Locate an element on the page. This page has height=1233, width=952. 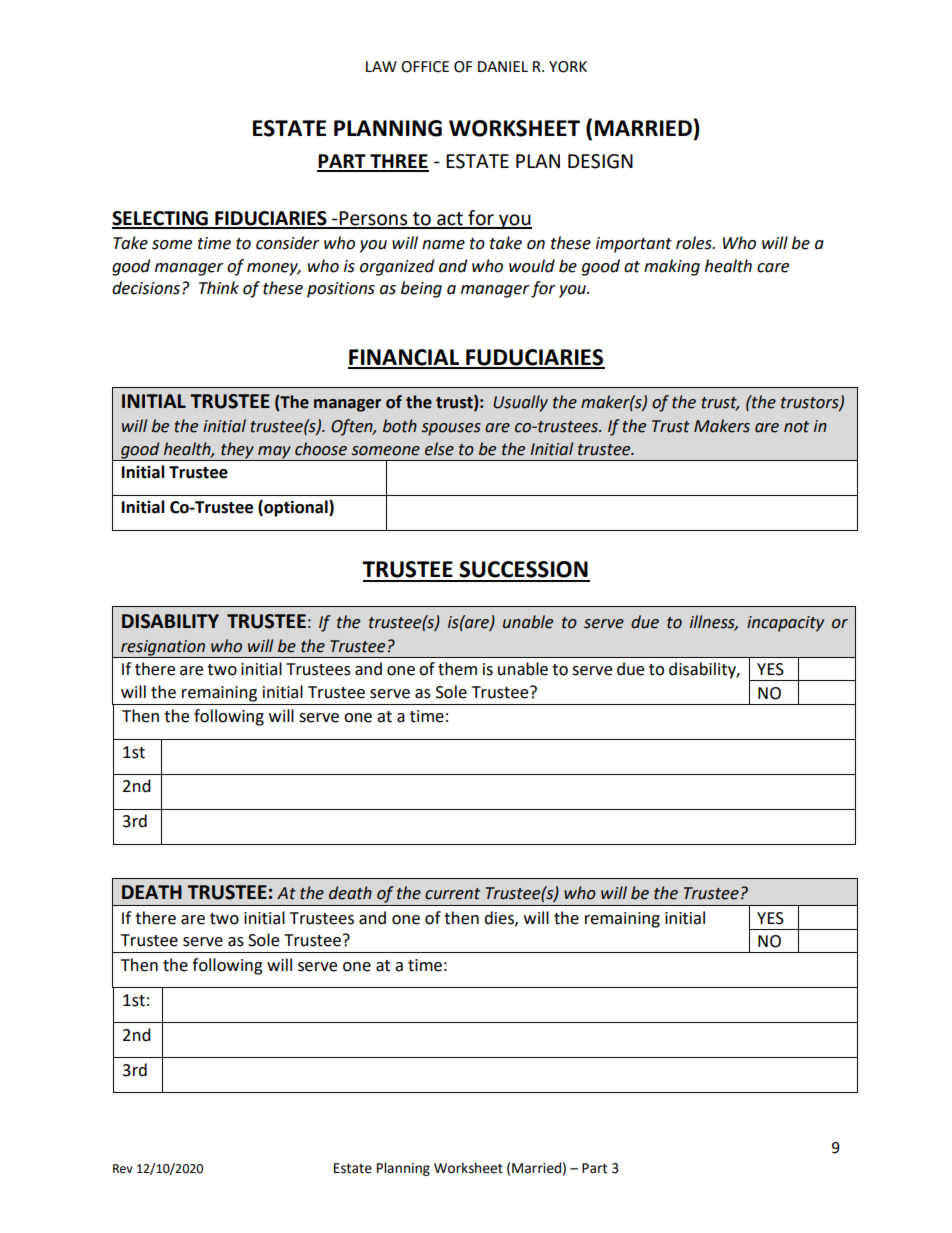
Rev is located at coordinates (123, 1169).
